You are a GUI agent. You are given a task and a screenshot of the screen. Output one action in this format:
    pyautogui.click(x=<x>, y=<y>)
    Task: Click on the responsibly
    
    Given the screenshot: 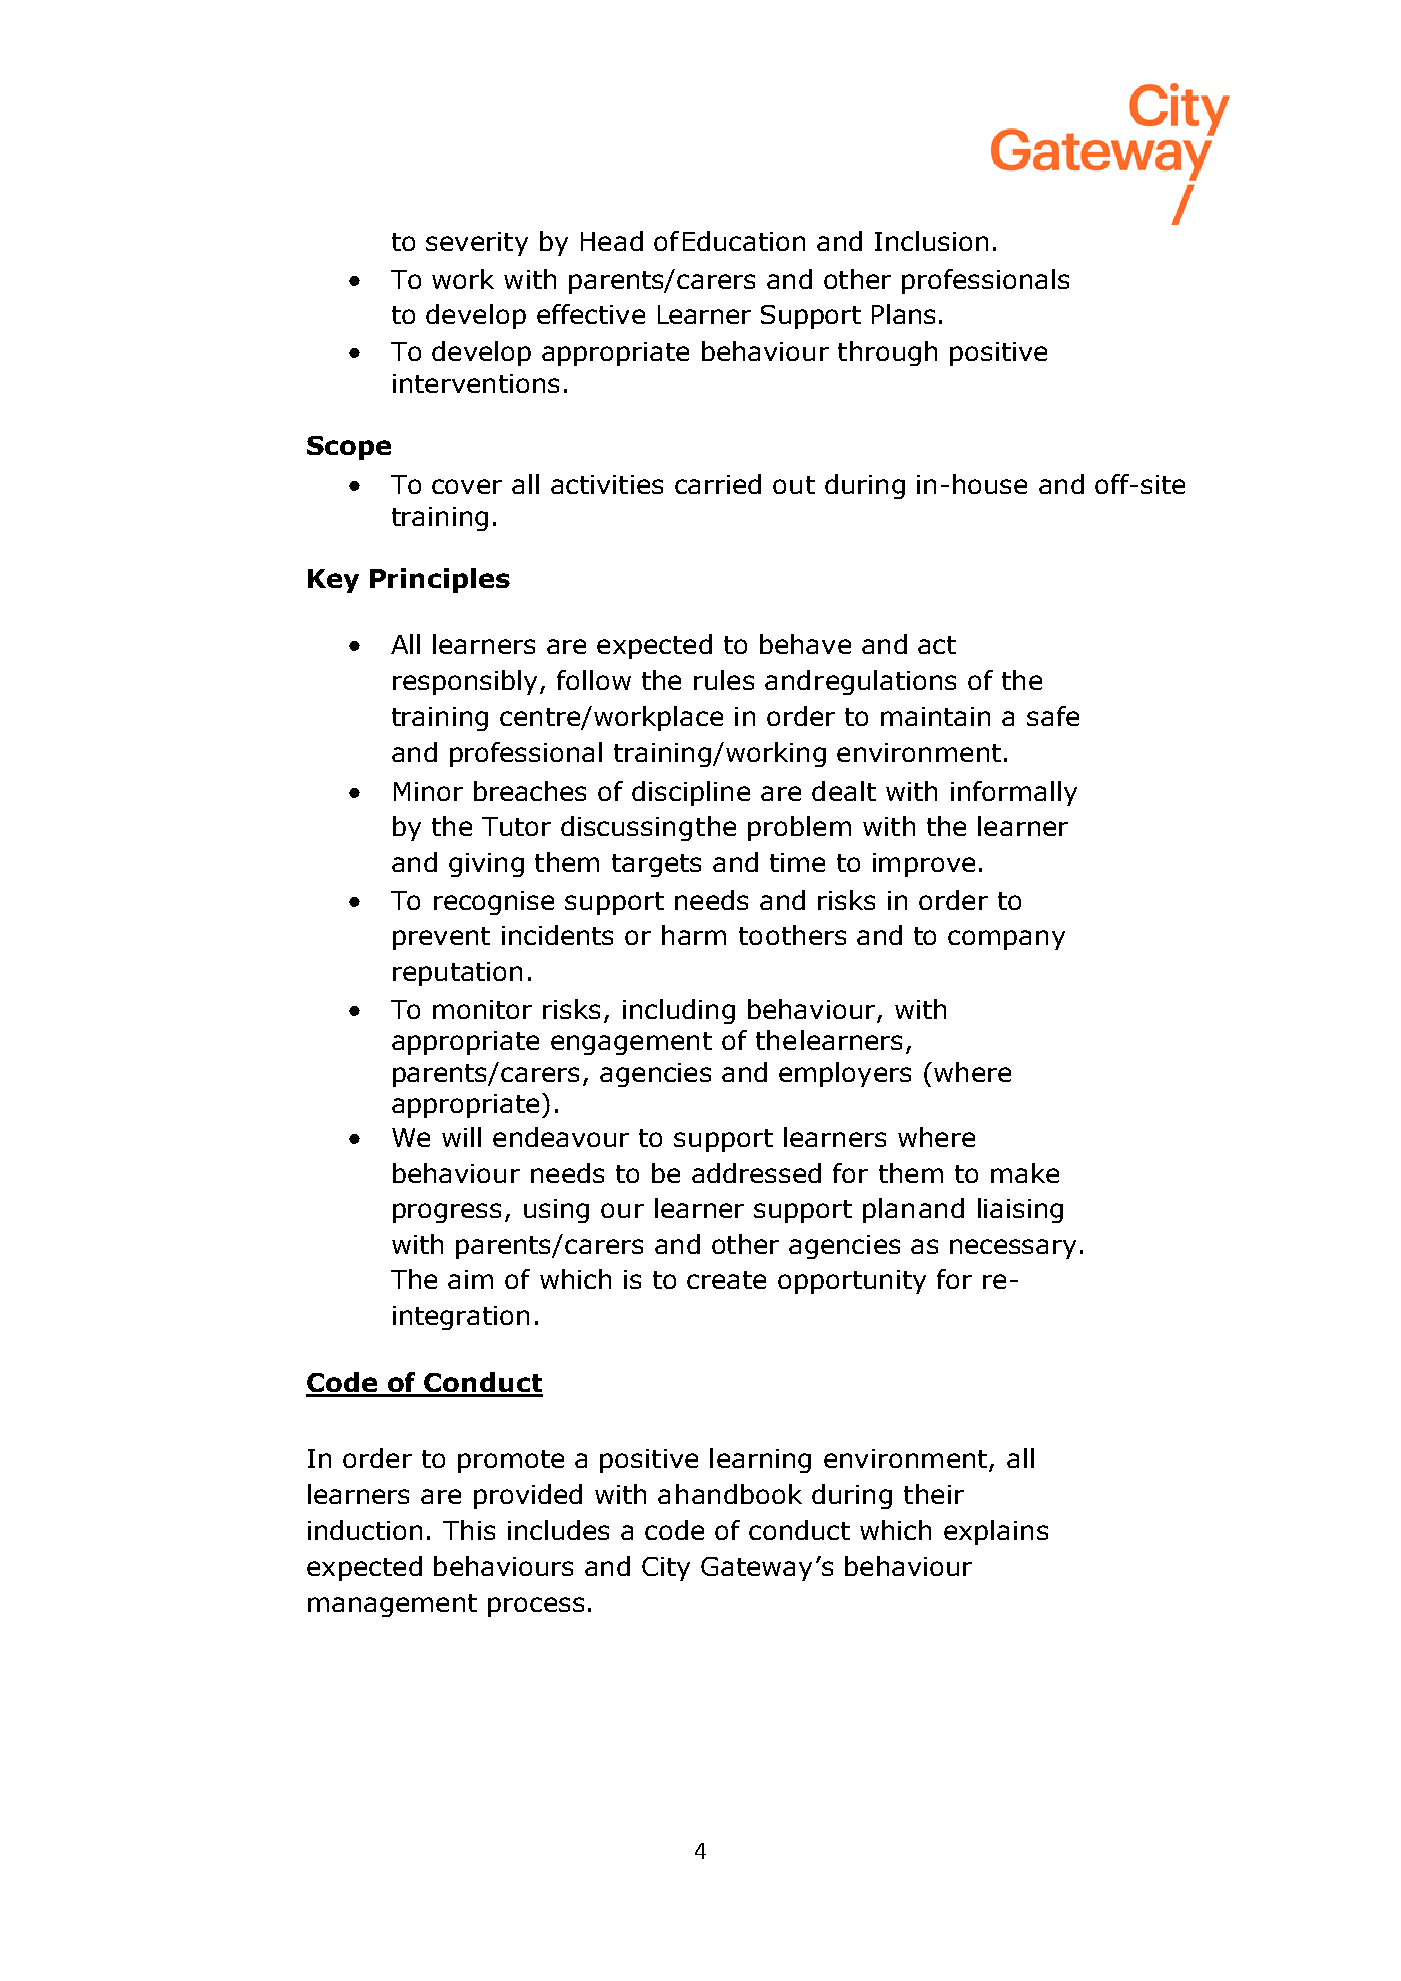 What is the action you would take?
    pyautogui.click(x=465, y=682)
